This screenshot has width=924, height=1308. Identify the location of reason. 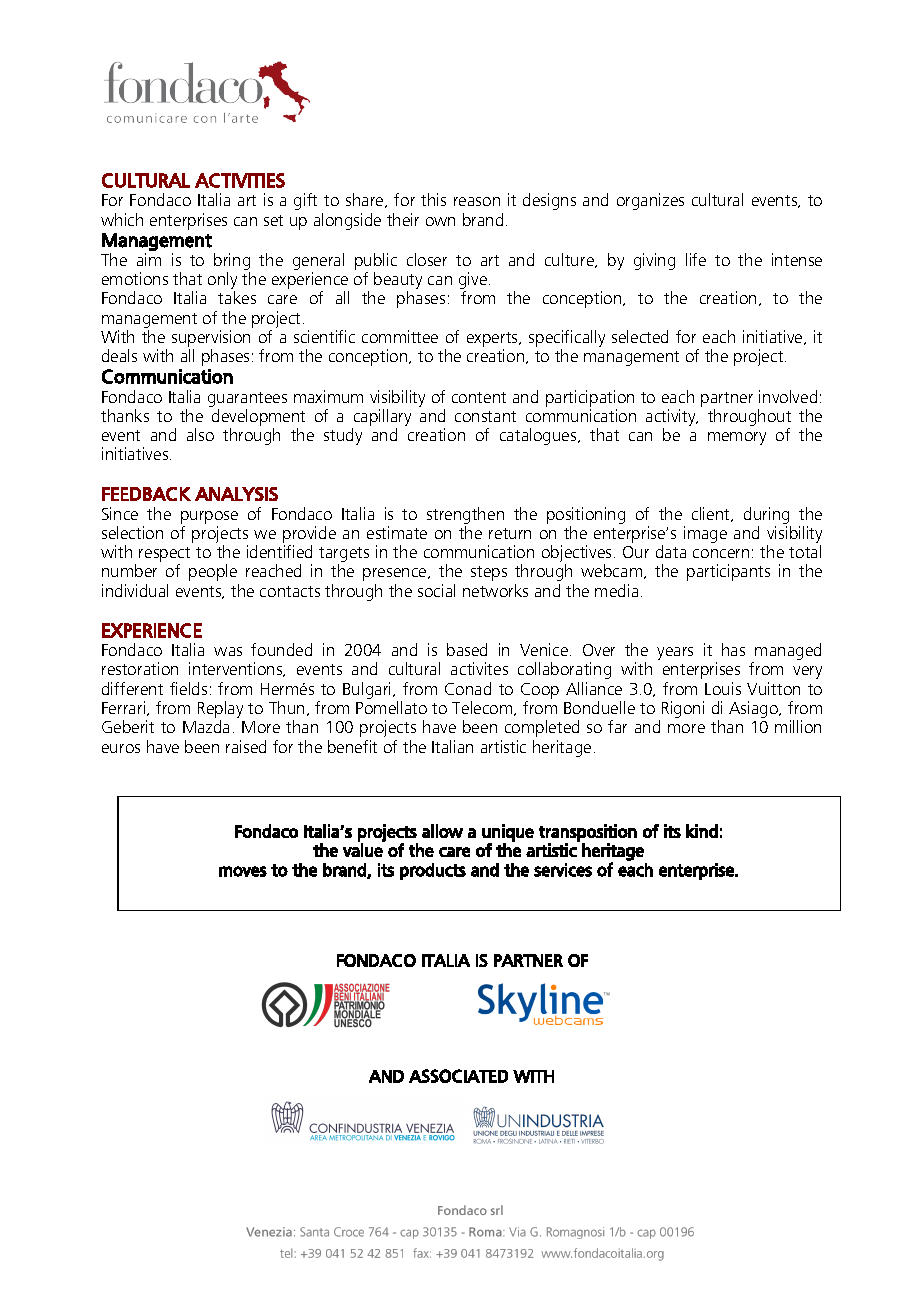
(477, 201).
